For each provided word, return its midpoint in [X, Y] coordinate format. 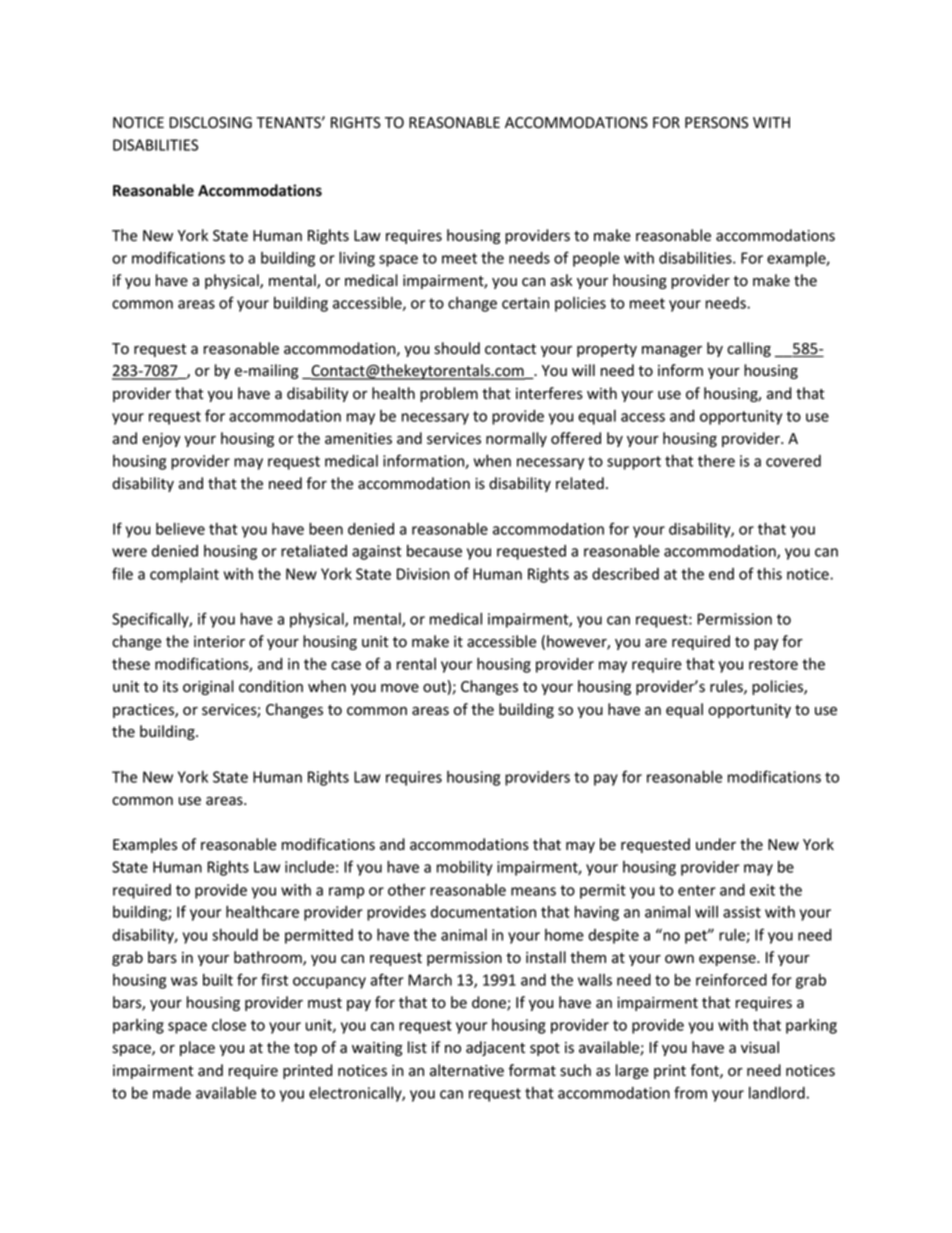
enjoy [161, 440]
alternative [467, 1070]
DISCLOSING [210, 123]
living [357, 259]
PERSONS [716, 123]
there [716, 461]
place [197, 1048]
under [716, 844]
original [208, 687]
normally [516, 439]
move [400, 688]
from [690, 1092]
